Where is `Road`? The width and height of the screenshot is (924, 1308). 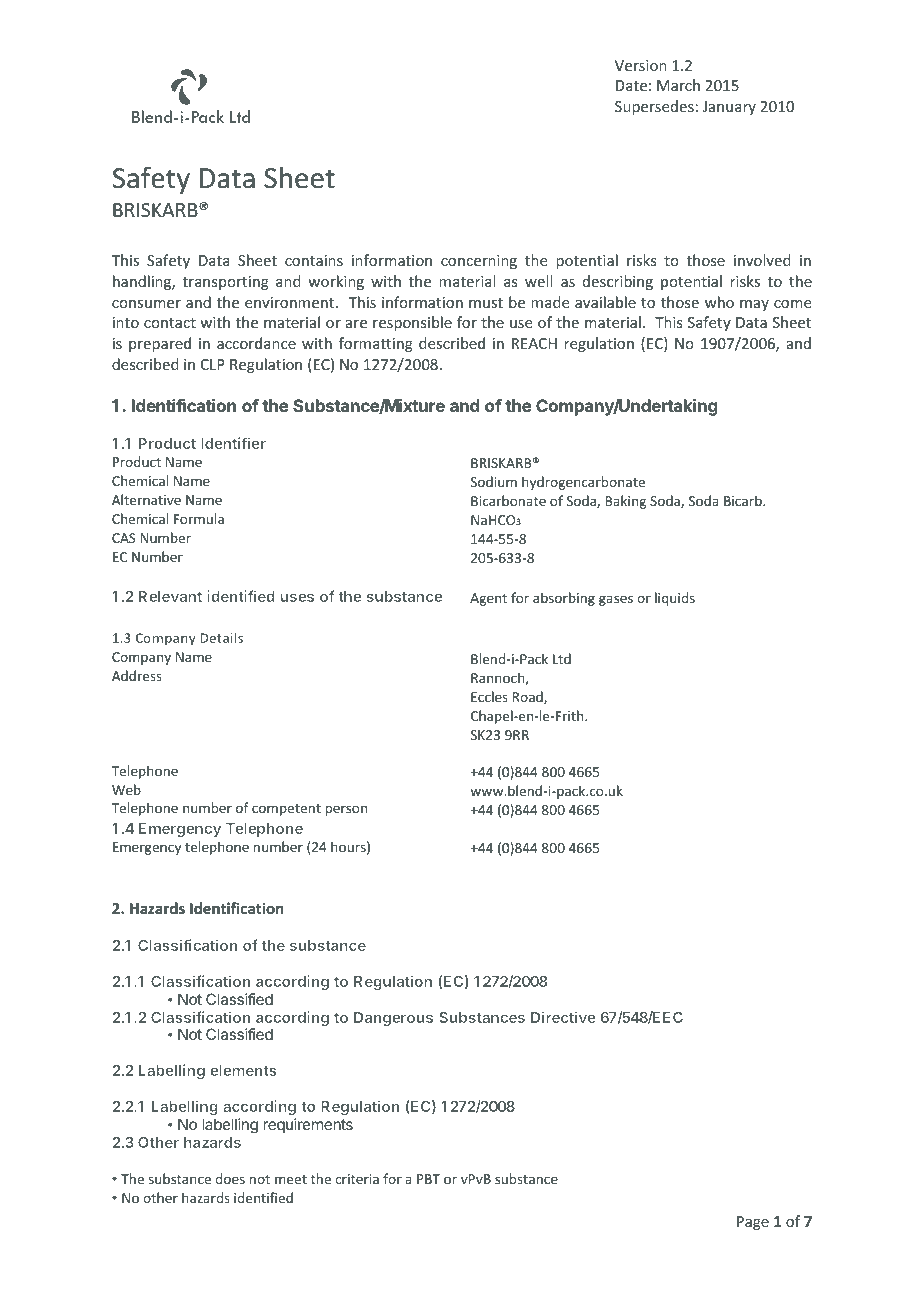 Road is located at coordinates (528, 697).
